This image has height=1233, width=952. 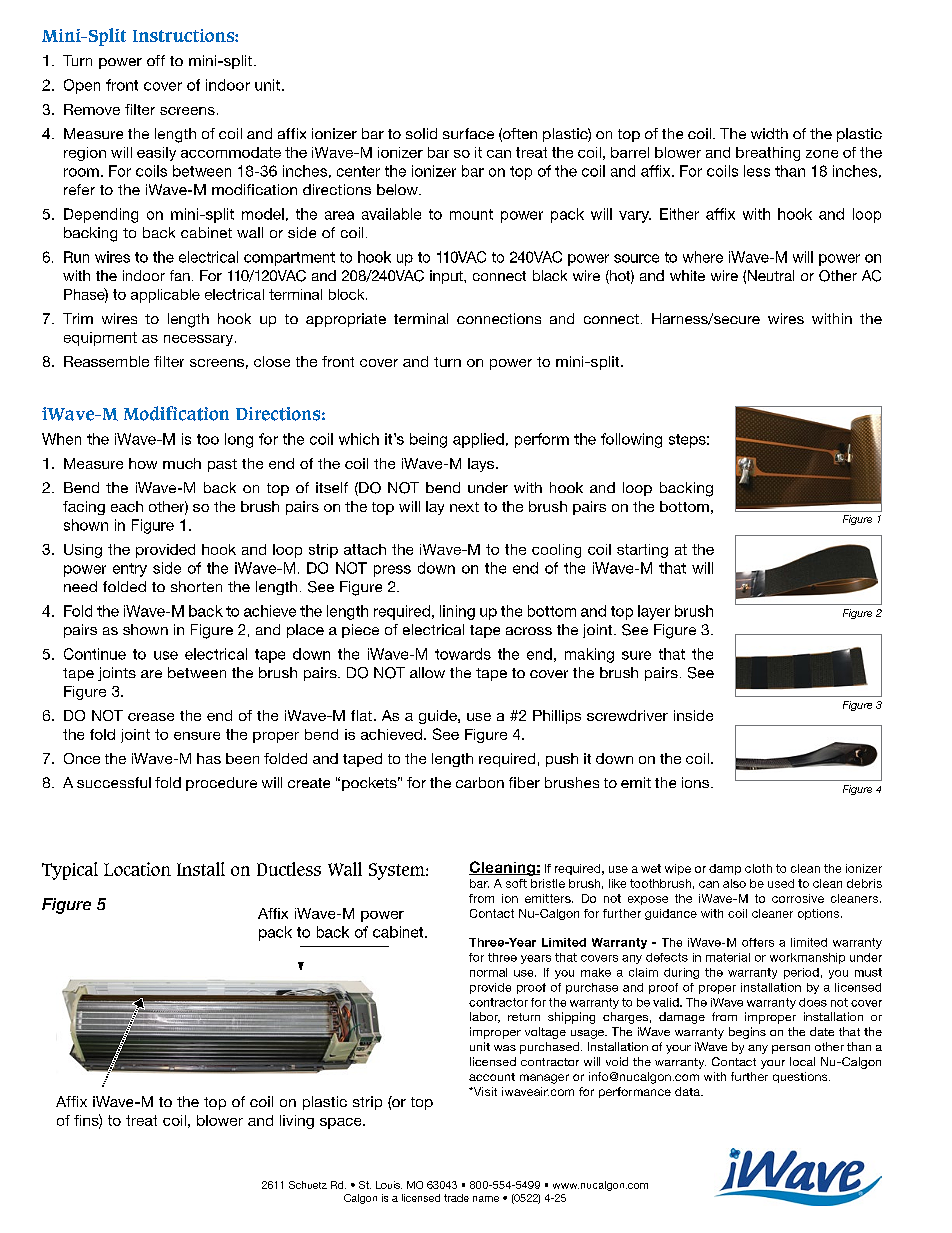 I want to click on layer, so click(x=654, y=612).
